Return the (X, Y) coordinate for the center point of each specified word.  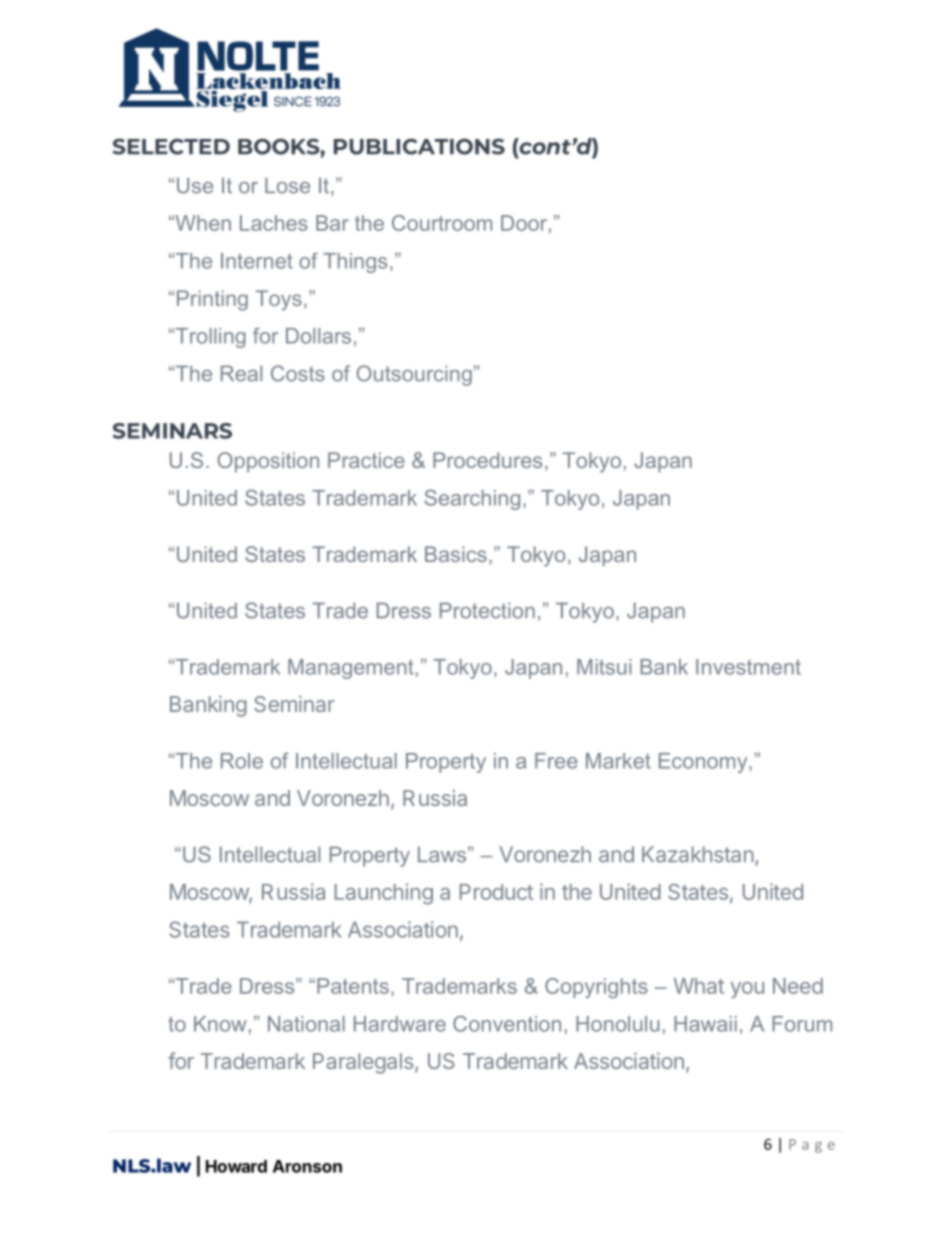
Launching (384, 894)
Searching (472, 499)
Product (496, 892)
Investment (748, 667)
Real (241, 373)
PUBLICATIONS (419, 146)
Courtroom (442, 223)
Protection (487, 610)
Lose (287, 185)
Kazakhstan (698, 854)
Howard (236, 1166)
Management (351, 669)
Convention (507, 1023)
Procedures (487, 460)
